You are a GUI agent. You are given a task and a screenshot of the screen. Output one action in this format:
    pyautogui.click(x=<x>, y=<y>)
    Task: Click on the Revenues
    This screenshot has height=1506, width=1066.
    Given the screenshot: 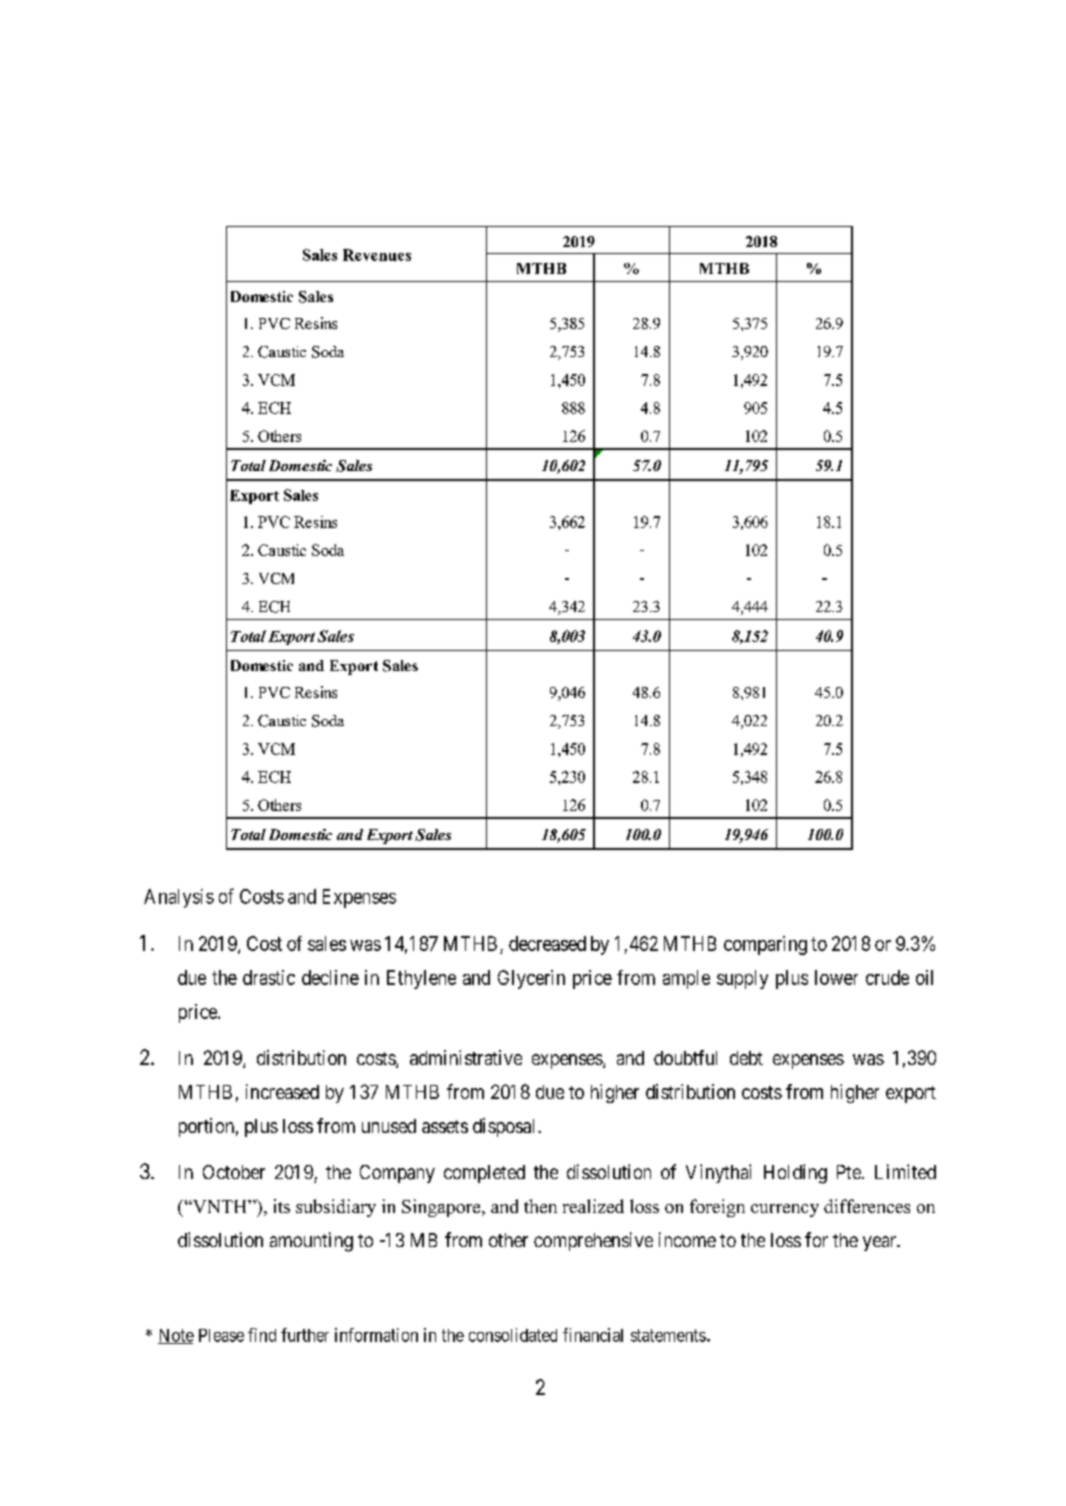 What is the action you would take?
    pyautogui.click(x=377, y=255)
